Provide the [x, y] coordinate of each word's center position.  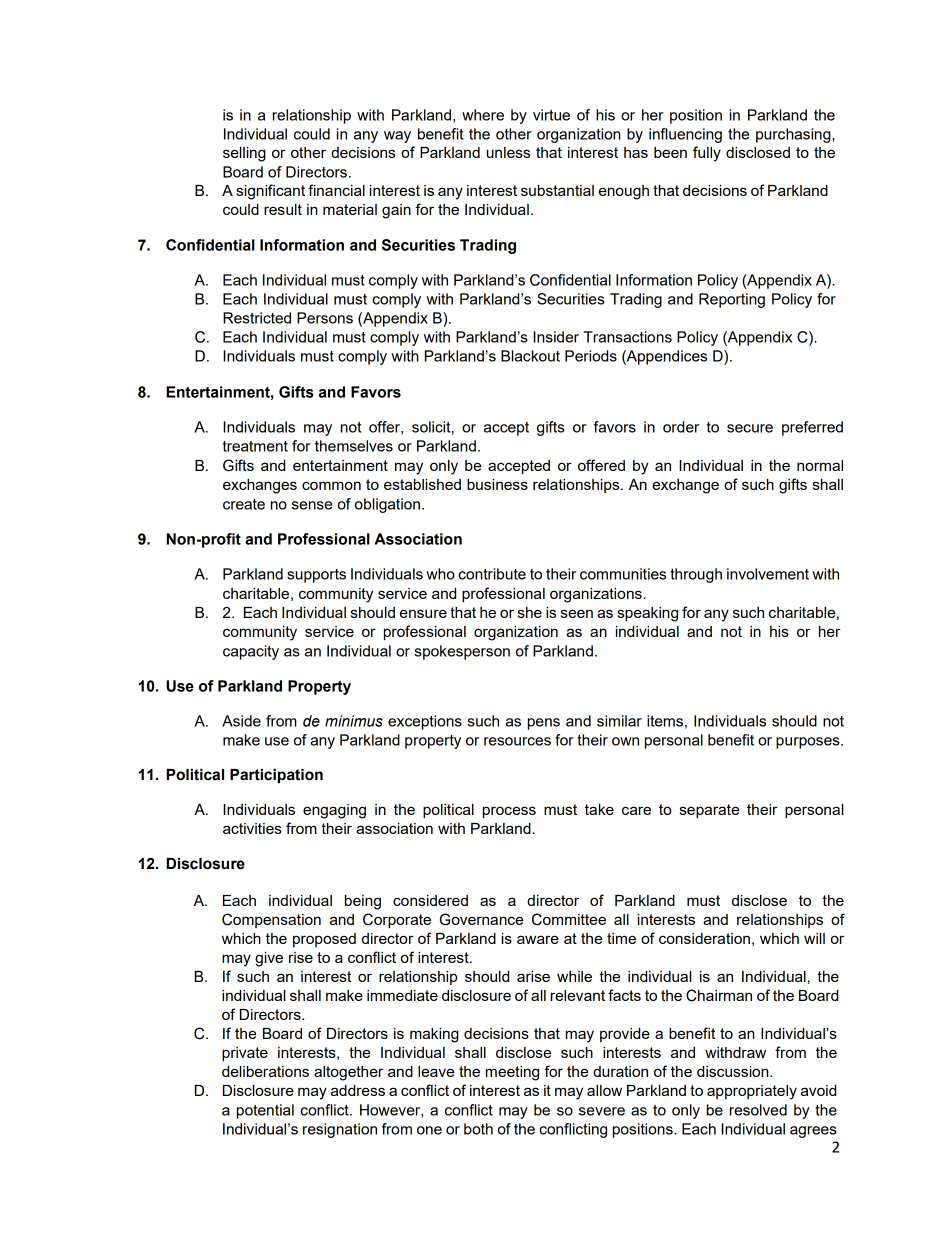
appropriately [752, 1092]
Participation [276, 776]
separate [709, 811]
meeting [512, 1073]
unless [508, 152]
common [331, 485]
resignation [340, 1130]
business [497, 484]
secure [750, 428]
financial [336, 190]
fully [707, 154]
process [509, 812]
